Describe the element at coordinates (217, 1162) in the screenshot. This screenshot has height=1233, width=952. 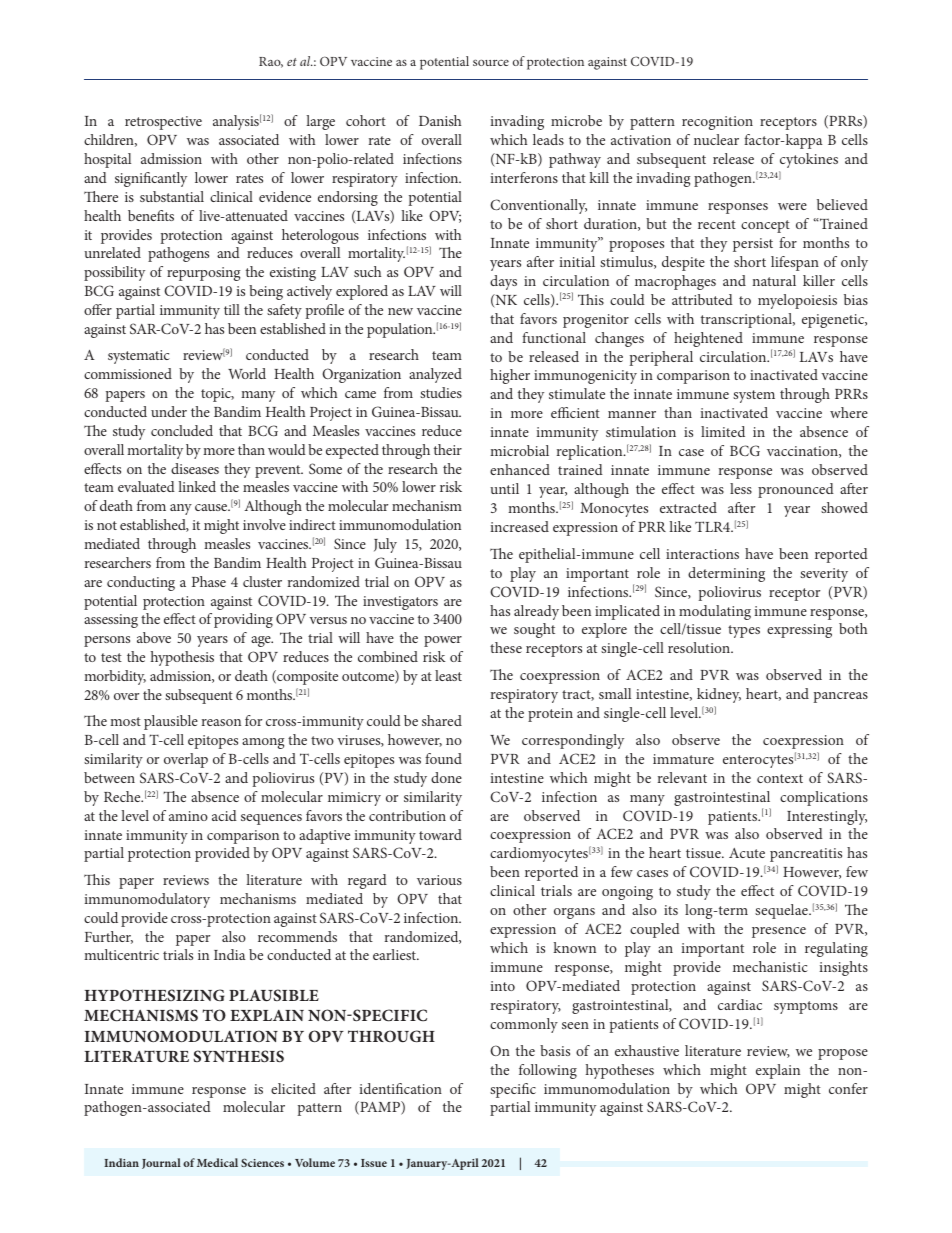
I see `Medical` at that location.
